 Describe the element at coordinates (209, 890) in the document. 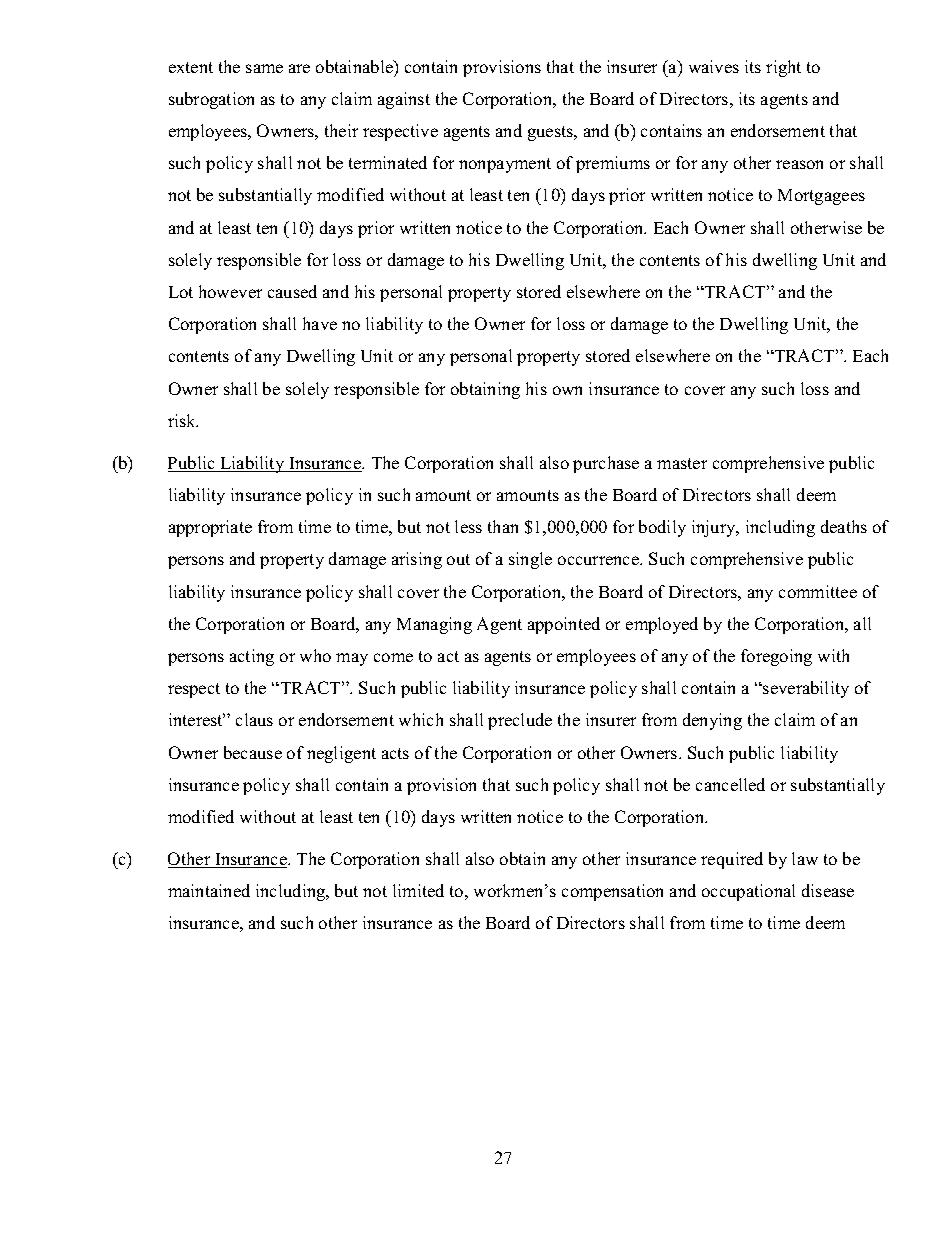

I see `maintained` at that location.
